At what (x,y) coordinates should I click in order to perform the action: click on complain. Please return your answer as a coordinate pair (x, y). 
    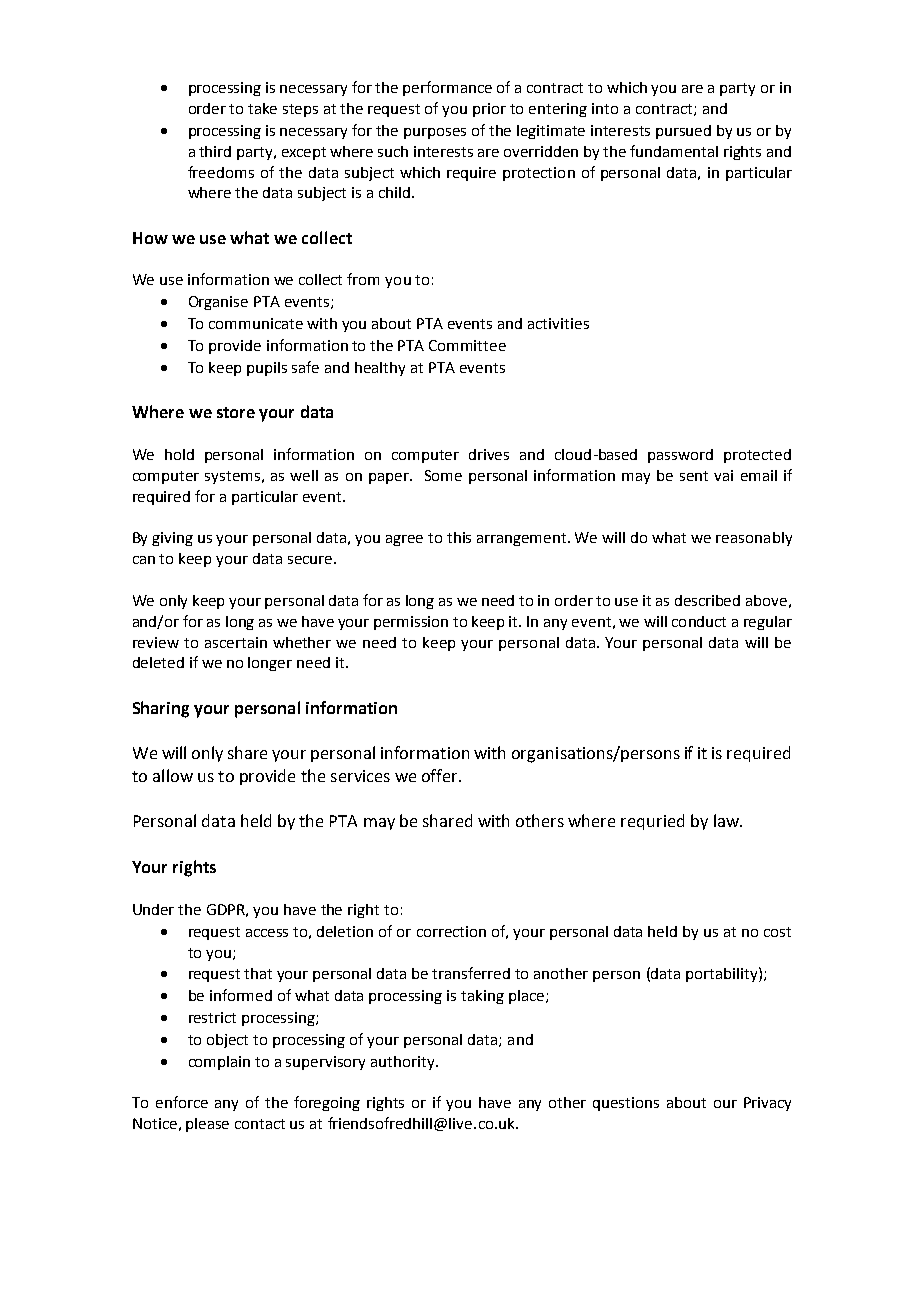
    Looking at the image, I should click on (219, 1063).
